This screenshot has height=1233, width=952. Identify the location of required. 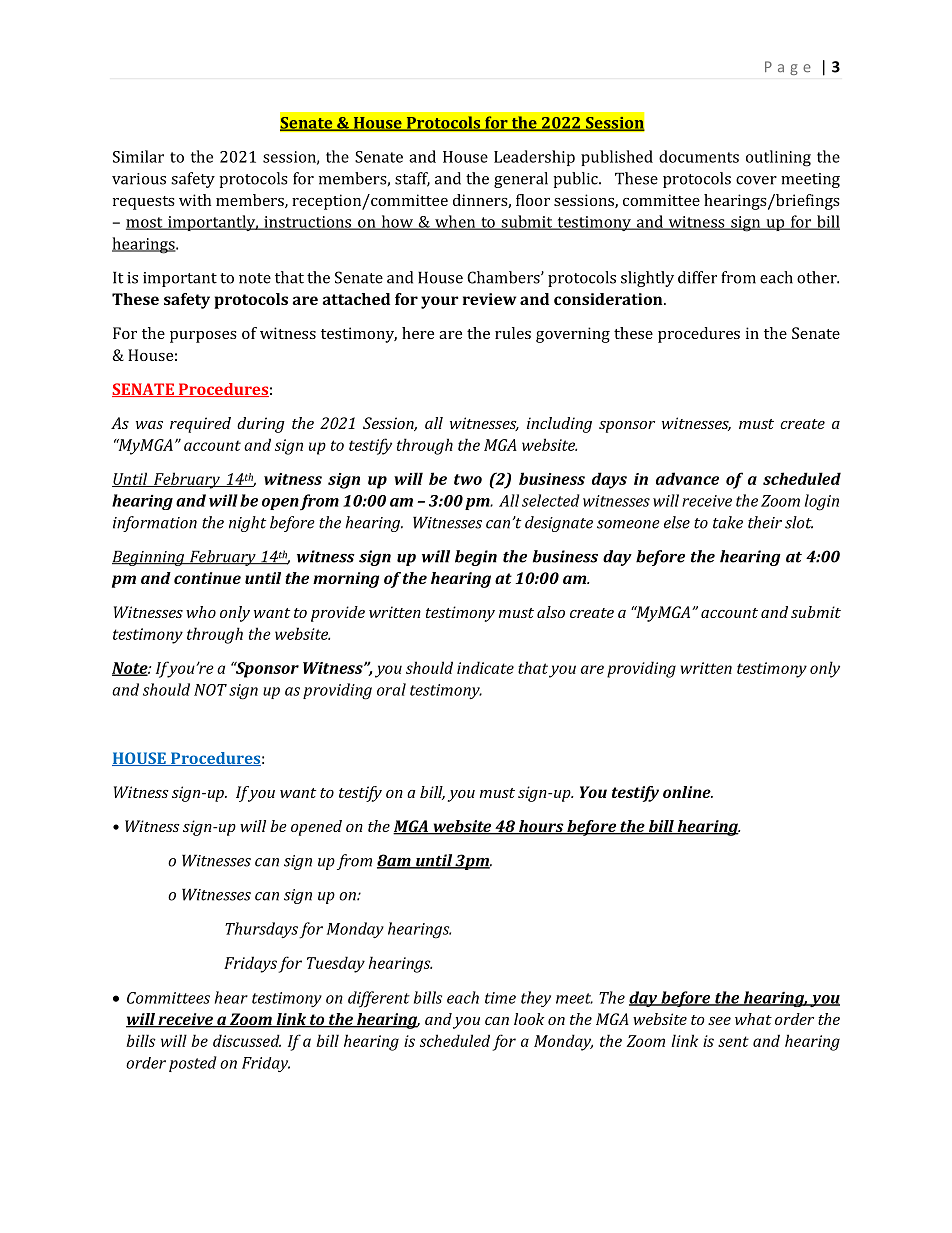
(200, 425).
